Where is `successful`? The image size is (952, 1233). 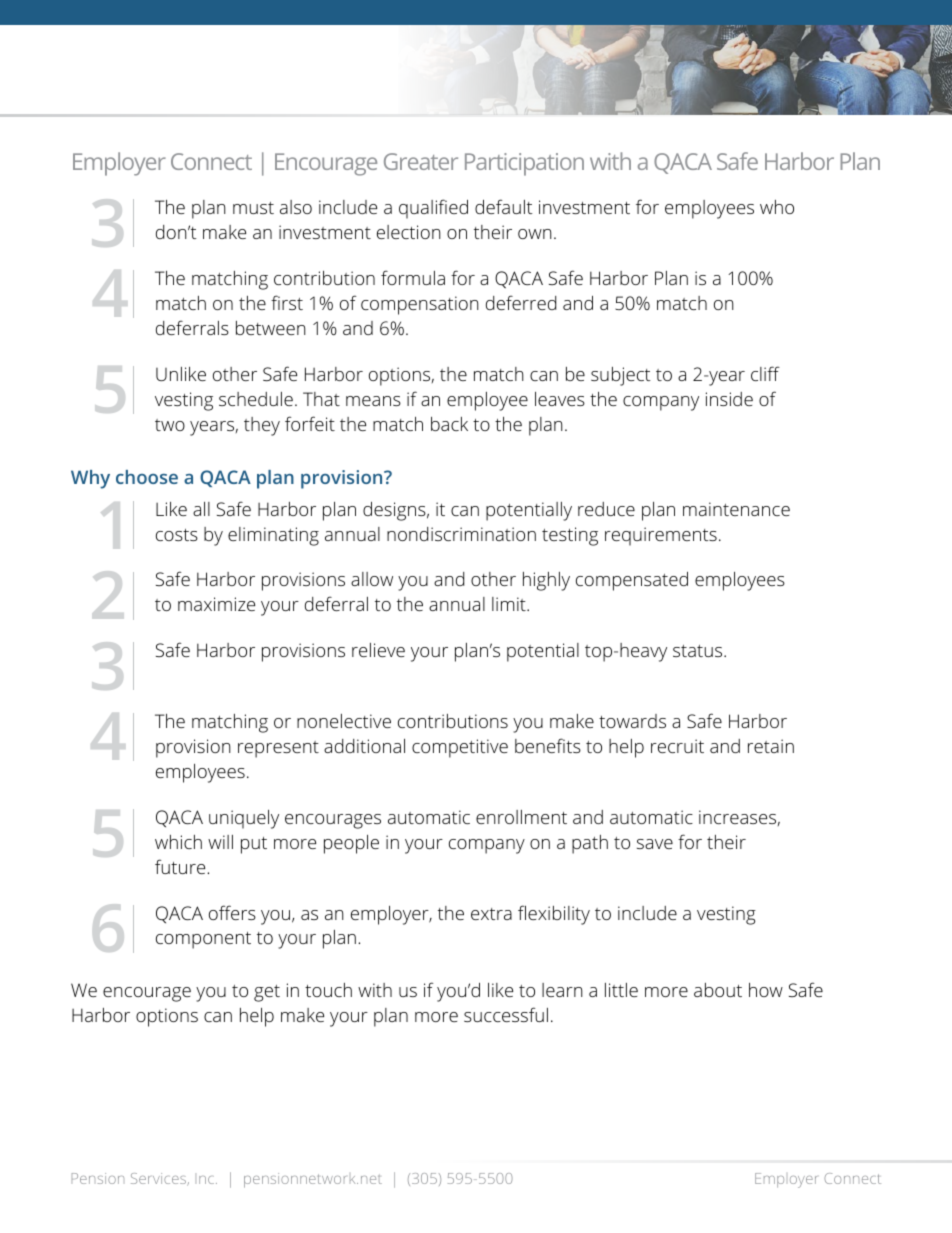 successful is located at coordinates (506, 1014).
